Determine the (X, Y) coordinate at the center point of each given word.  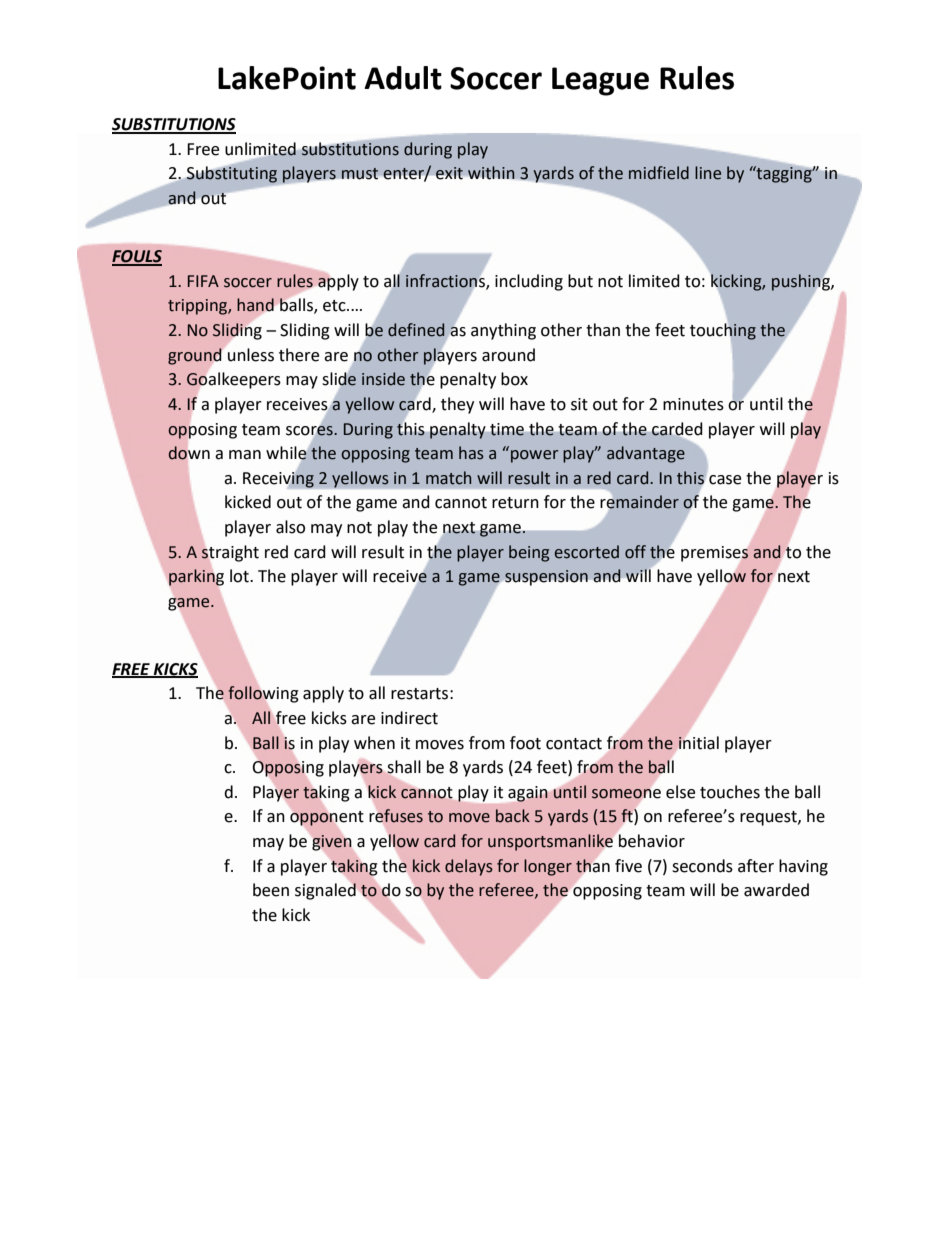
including (529, 282)
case (725, 480)
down (189, 453)
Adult (403, 78)
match (448, 478)
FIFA (203, 281)
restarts (419, 694)
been (271, 890)
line (708, 173)
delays (469, 867)
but (580, 281)
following (263, 694)
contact (574, 744)
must (359, 173)
